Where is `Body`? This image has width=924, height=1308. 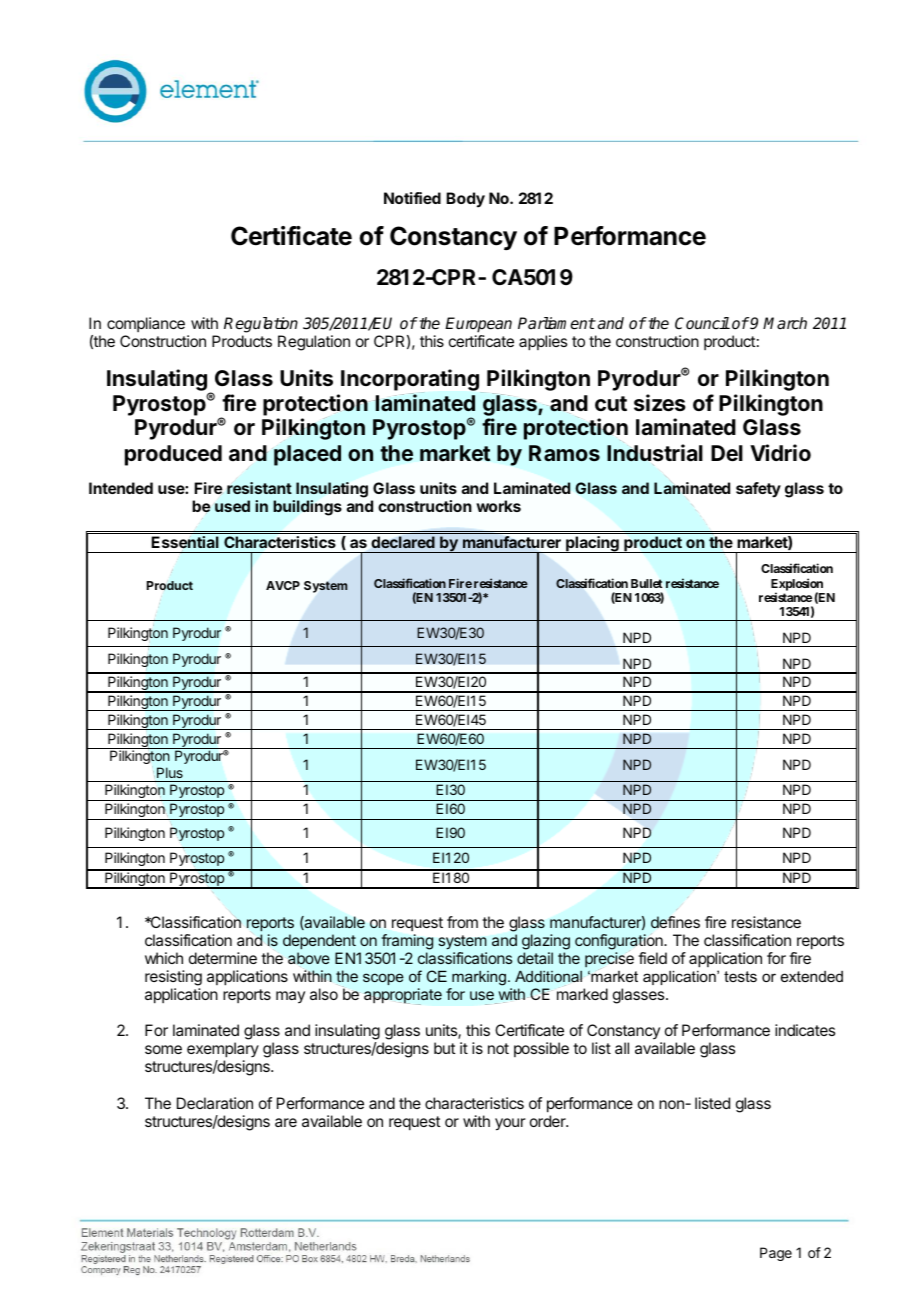
Body is located at coordinates (465, 200).
